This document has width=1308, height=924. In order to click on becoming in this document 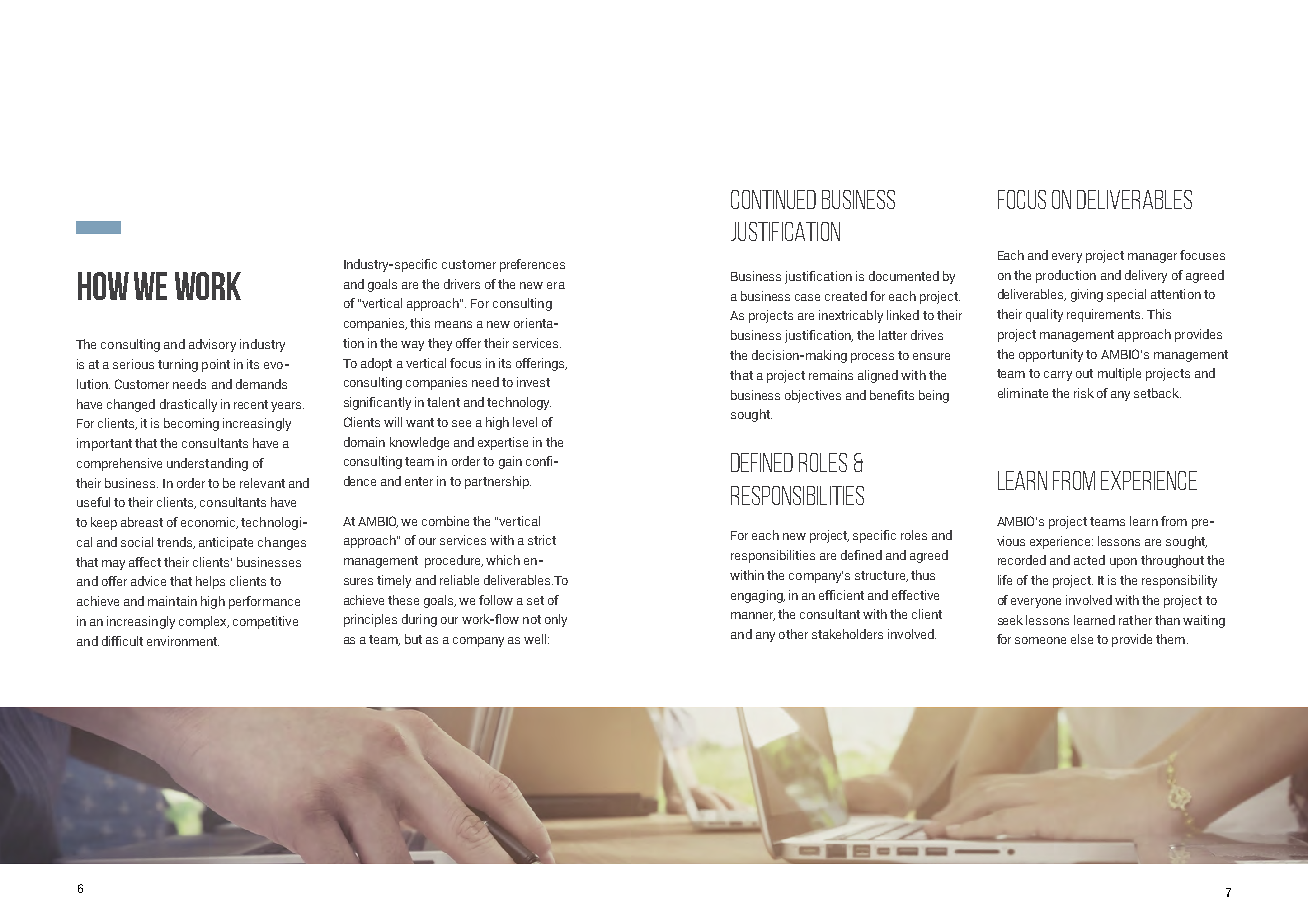, I will do `click(191, 424)`.
